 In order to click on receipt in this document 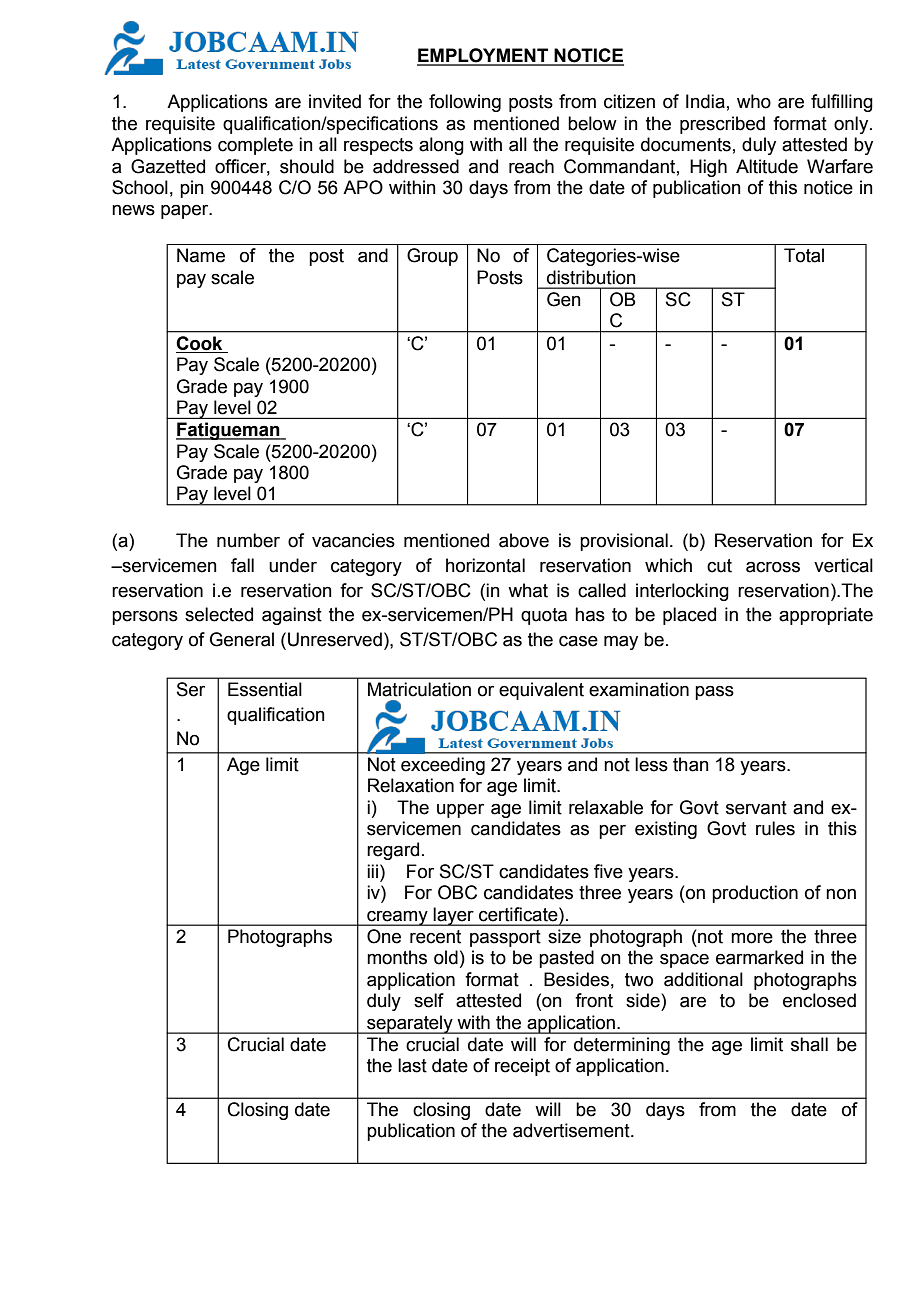, I will do `click(522, 1067)`.
